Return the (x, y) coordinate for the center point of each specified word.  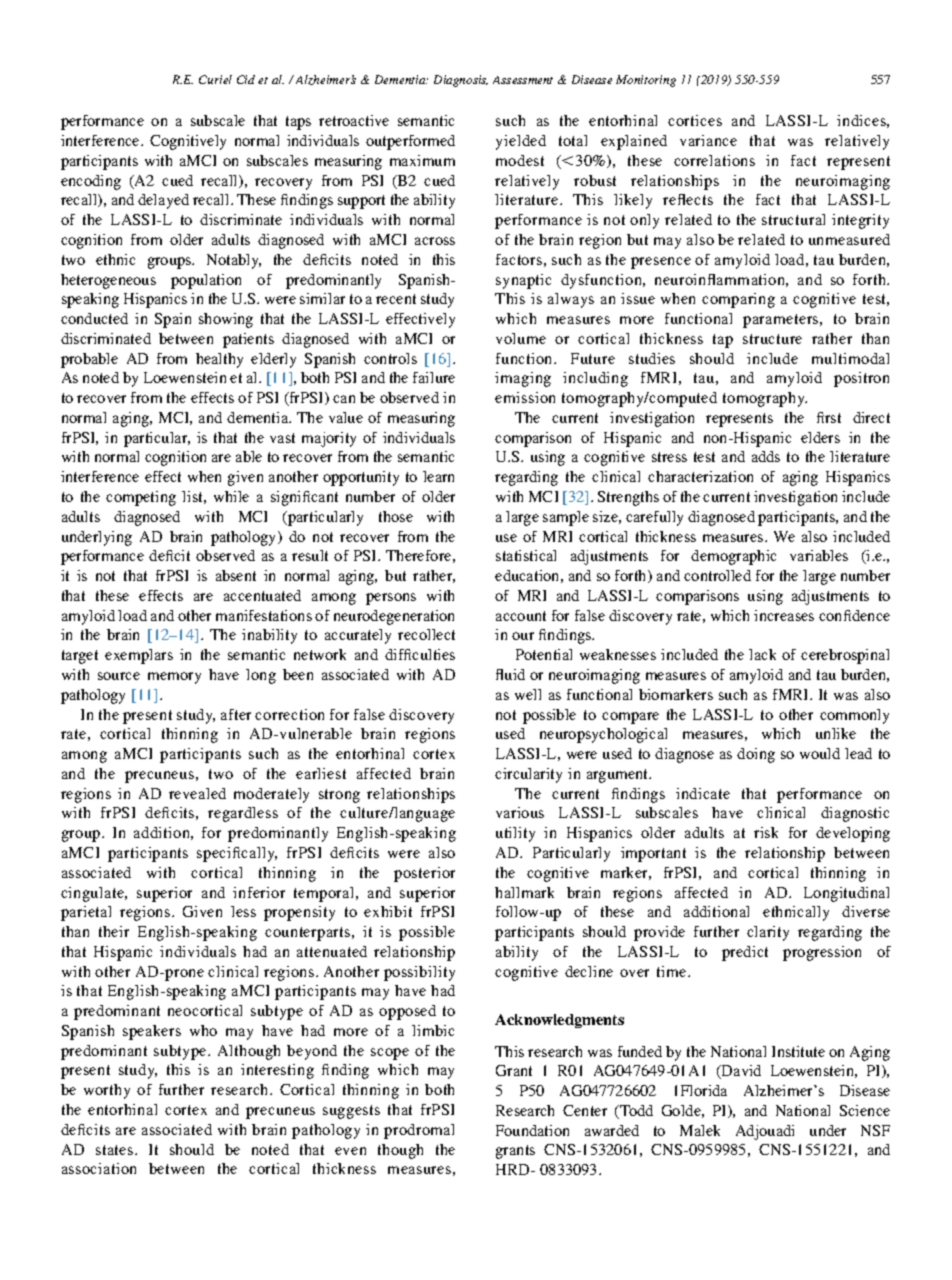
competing (141, 498)
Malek (700, 1130)
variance (708, 140)
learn (438, 476)
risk (766, 832)
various (520, 812)
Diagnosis (461, 81)
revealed (197, 793)
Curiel (215, 79)
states (116, 1150)
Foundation (532, 1130)
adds (766, 456)
